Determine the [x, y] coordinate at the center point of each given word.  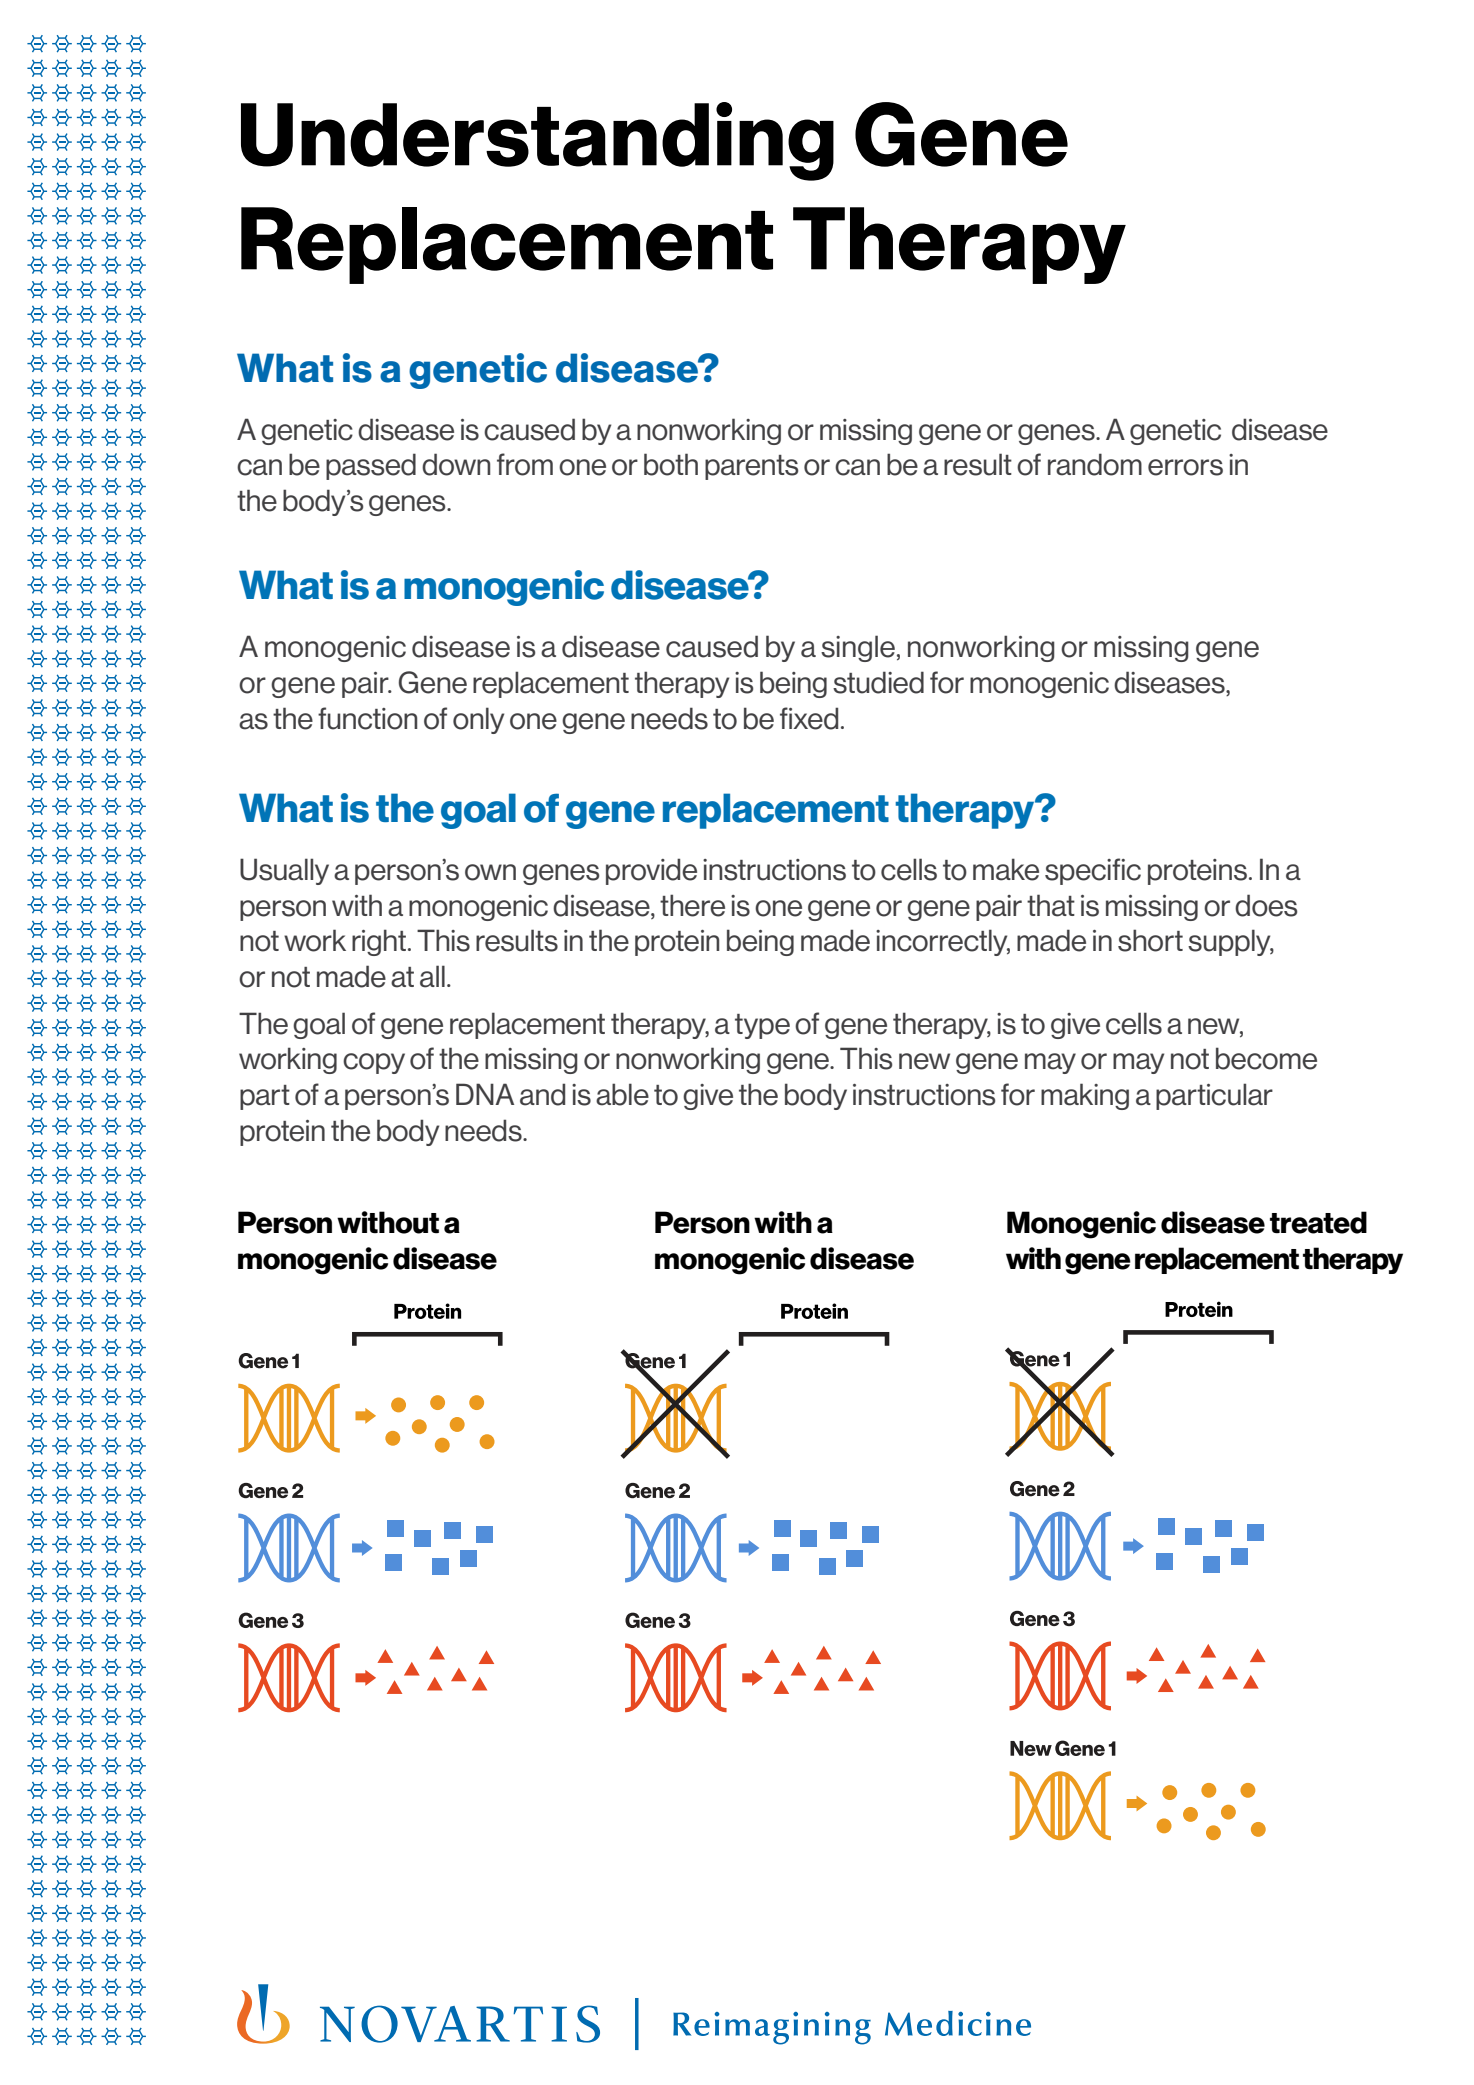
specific [1093, 871]
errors [1185, 467]
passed [371, 466]
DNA [485, 1094]
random [1095, 464]
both [671, 464]
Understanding [537, 141]
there [692, 905]
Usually [284, 871]
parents [751, 467]
